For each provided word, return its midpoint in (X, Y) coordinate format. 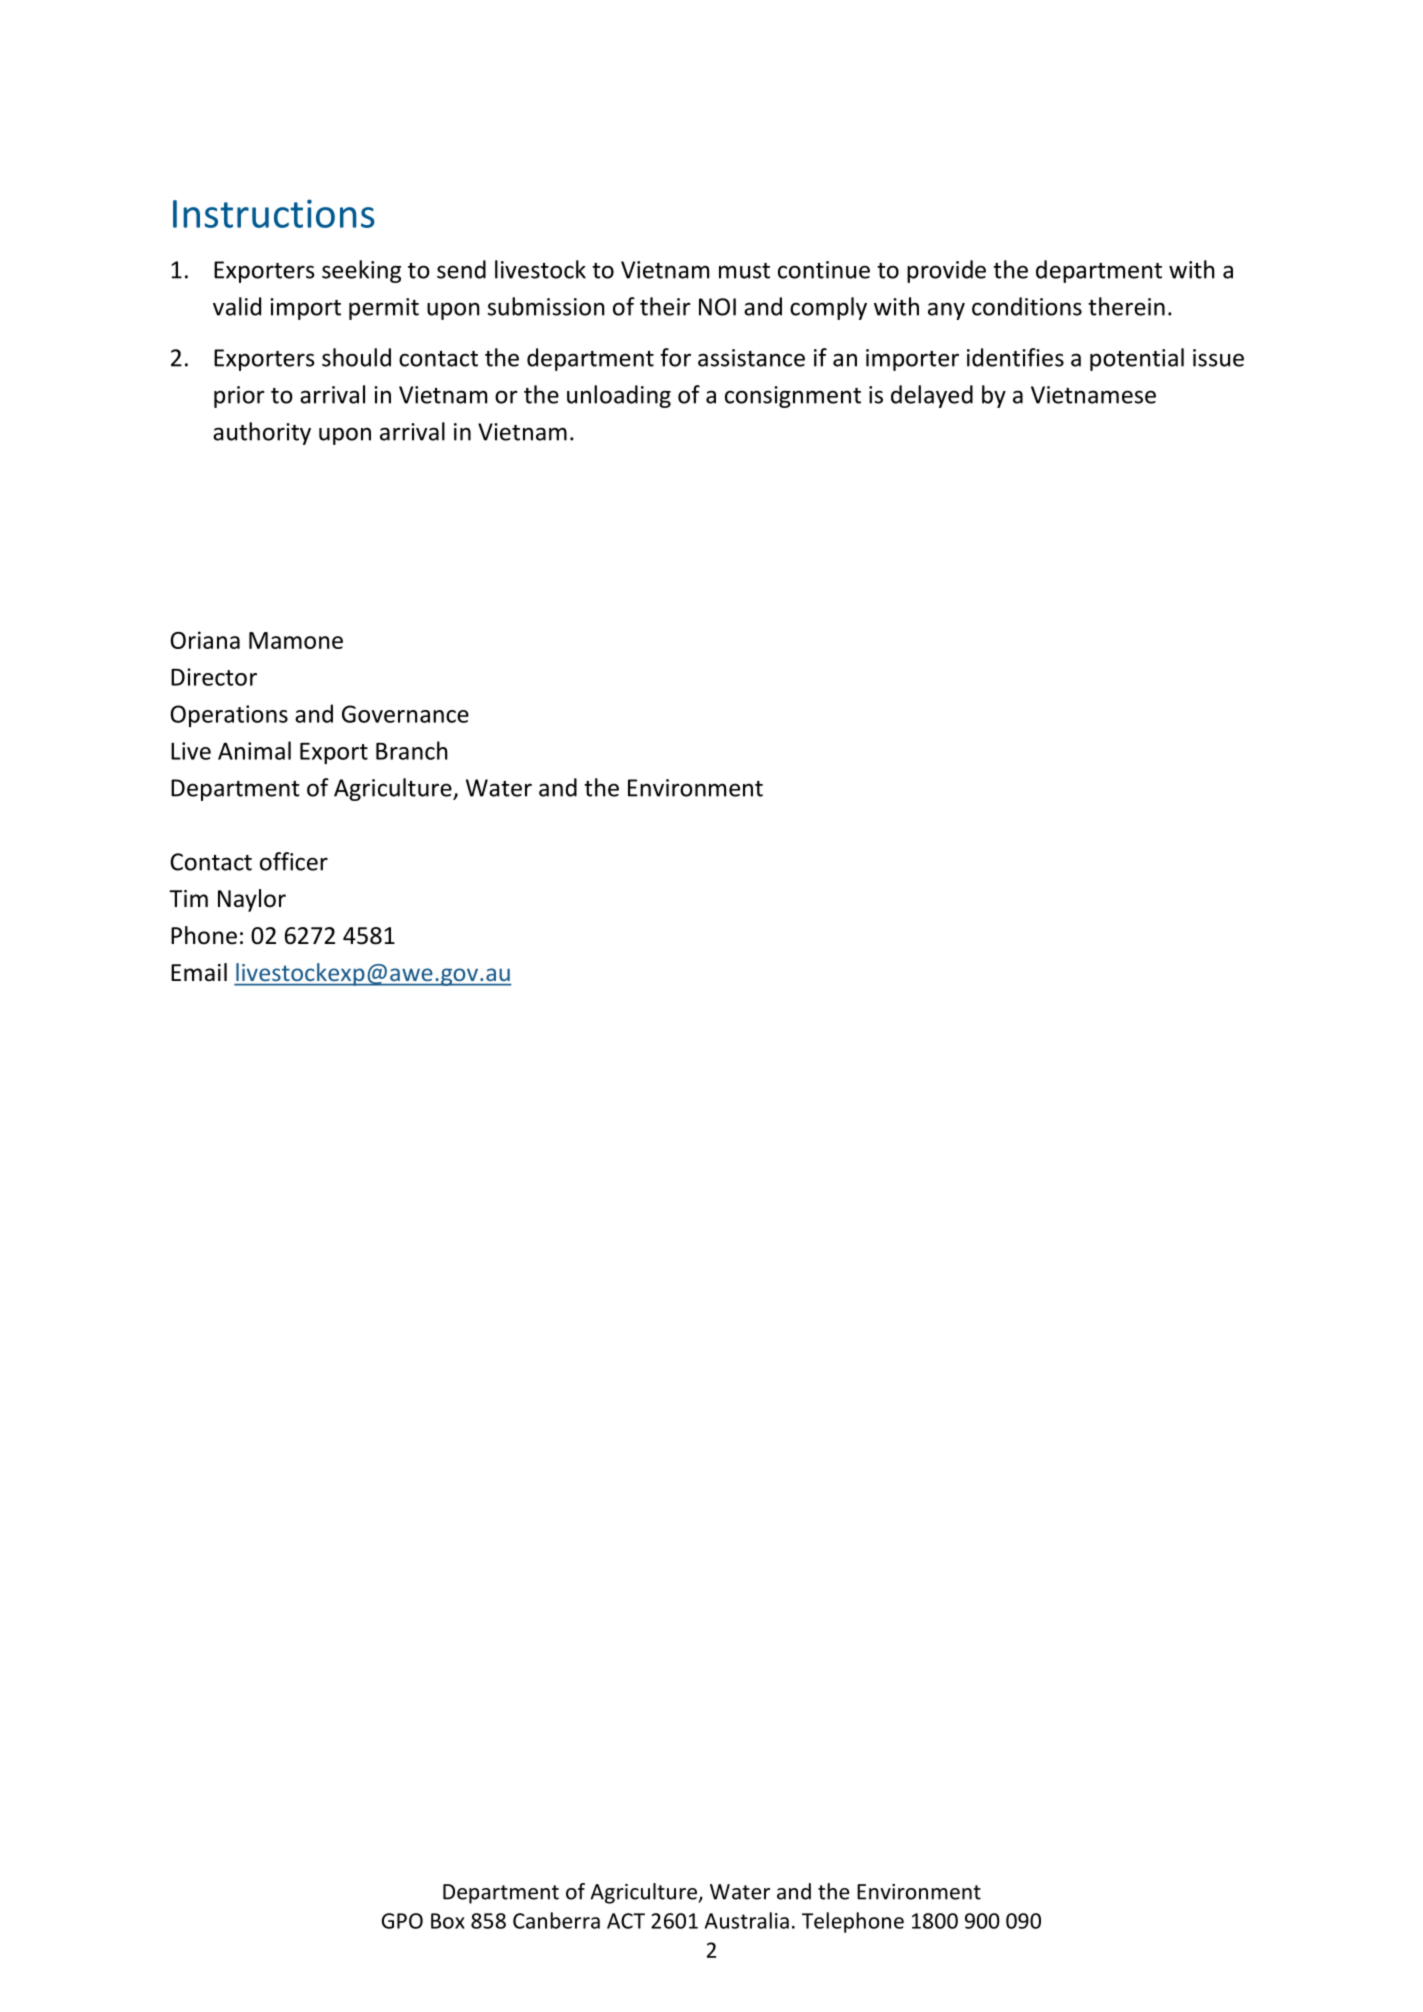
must (744, 271)
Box (448, 1921)
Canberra (556, 1920)
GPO (402, 1921)
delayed (932, 396)
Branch (412, 750)
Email (199, 972)
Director (214, 677)
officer (294, 861)
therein (1126, 306)
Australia (747, 1920)
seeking (361, 271)
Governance (405, 714)
